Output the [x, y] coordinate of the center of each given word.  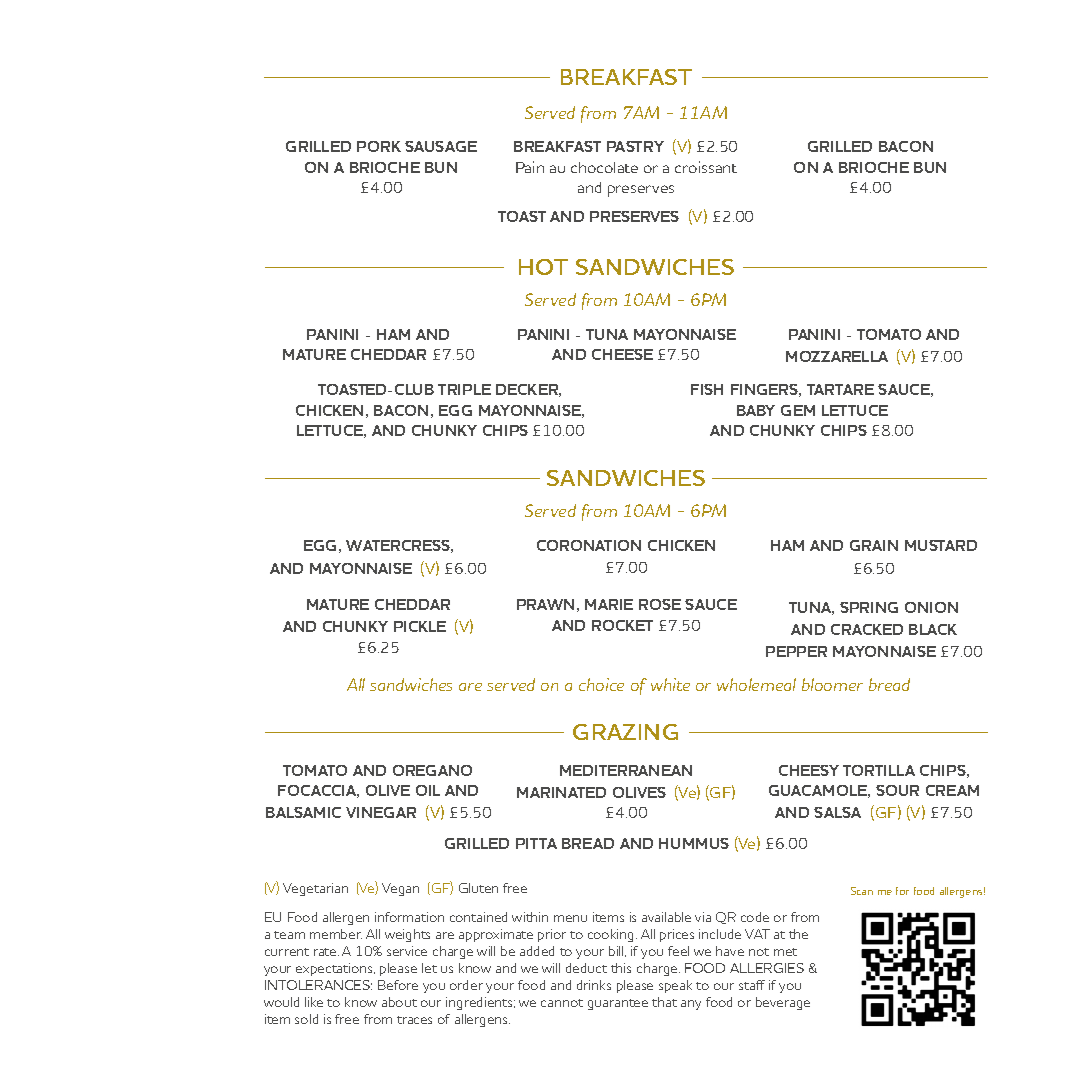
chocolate [604, 167]
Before [398, 985]
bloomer [832, 684]
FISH [707, 389]
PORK [379, 146]
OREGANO [432, 770]
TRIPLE [464, 389]
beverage [783, 1003]
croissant [706, 167]
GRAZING [625, 732]
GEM [798, 410]
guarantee [618, 1004]
